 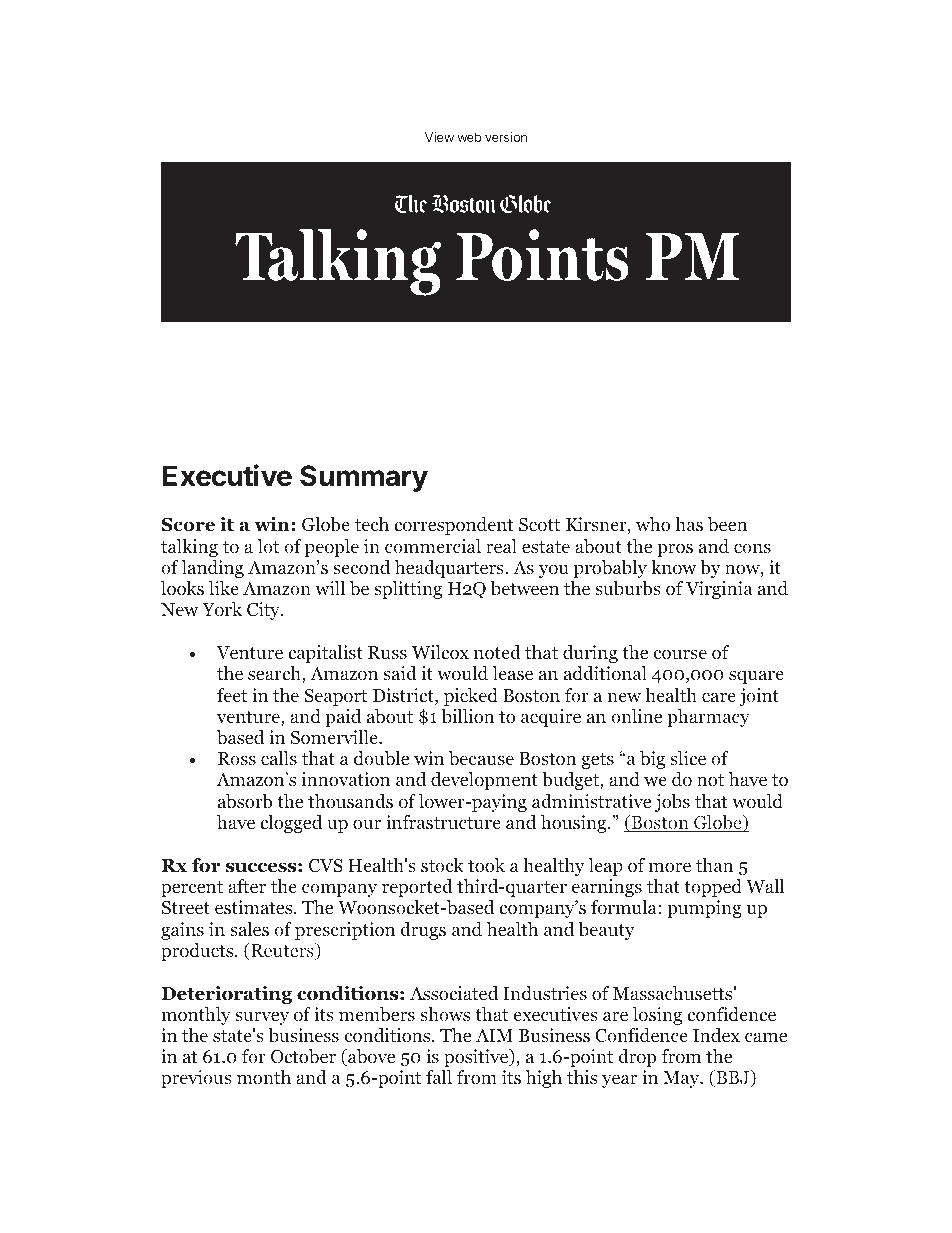 What do you see at coordinates (262, 1018) in the screenshot?
I see `survey` at bounding box center [262, 1018].
